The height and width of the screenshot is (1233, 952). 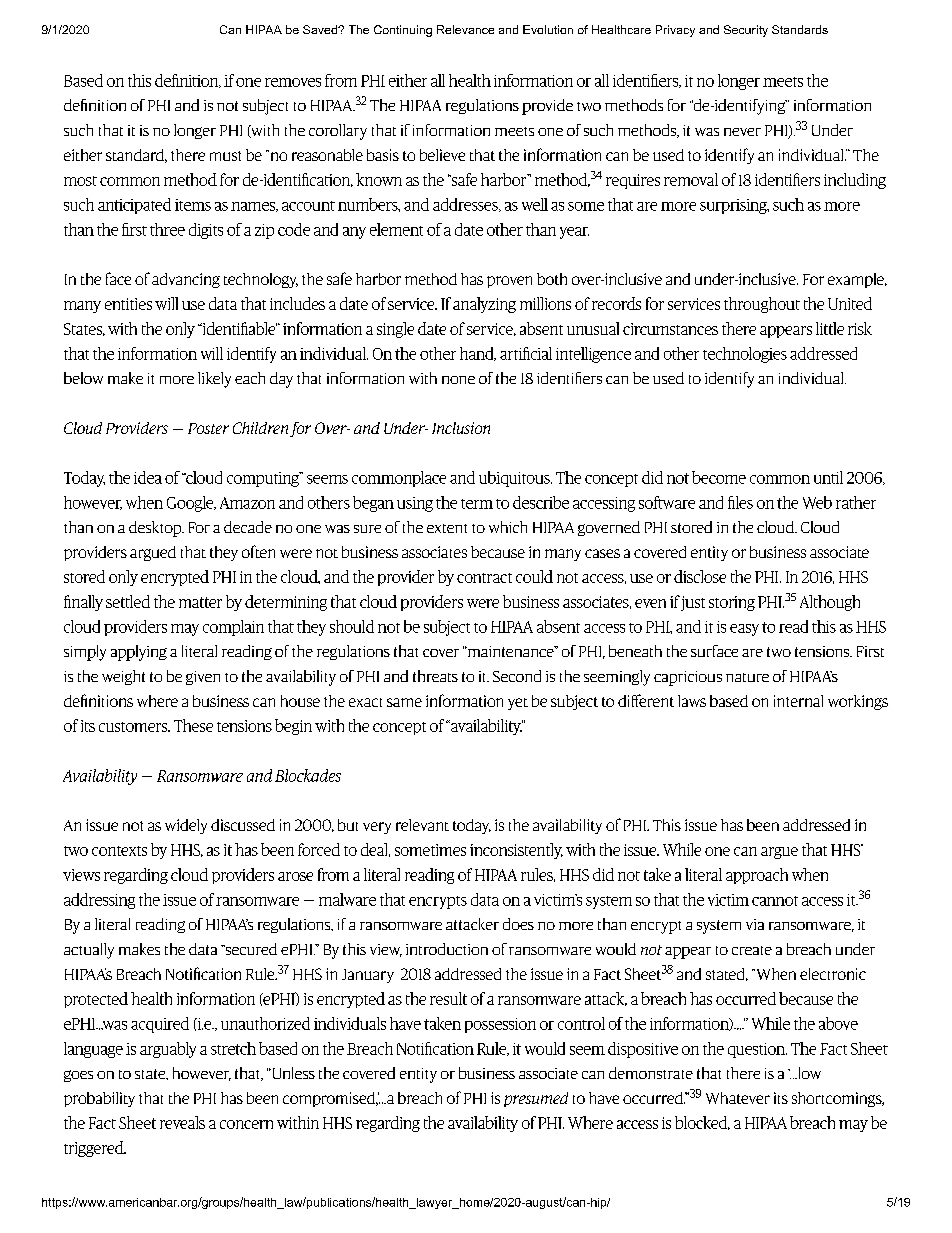 I want to click on storing, so click(x=732, y=603).
